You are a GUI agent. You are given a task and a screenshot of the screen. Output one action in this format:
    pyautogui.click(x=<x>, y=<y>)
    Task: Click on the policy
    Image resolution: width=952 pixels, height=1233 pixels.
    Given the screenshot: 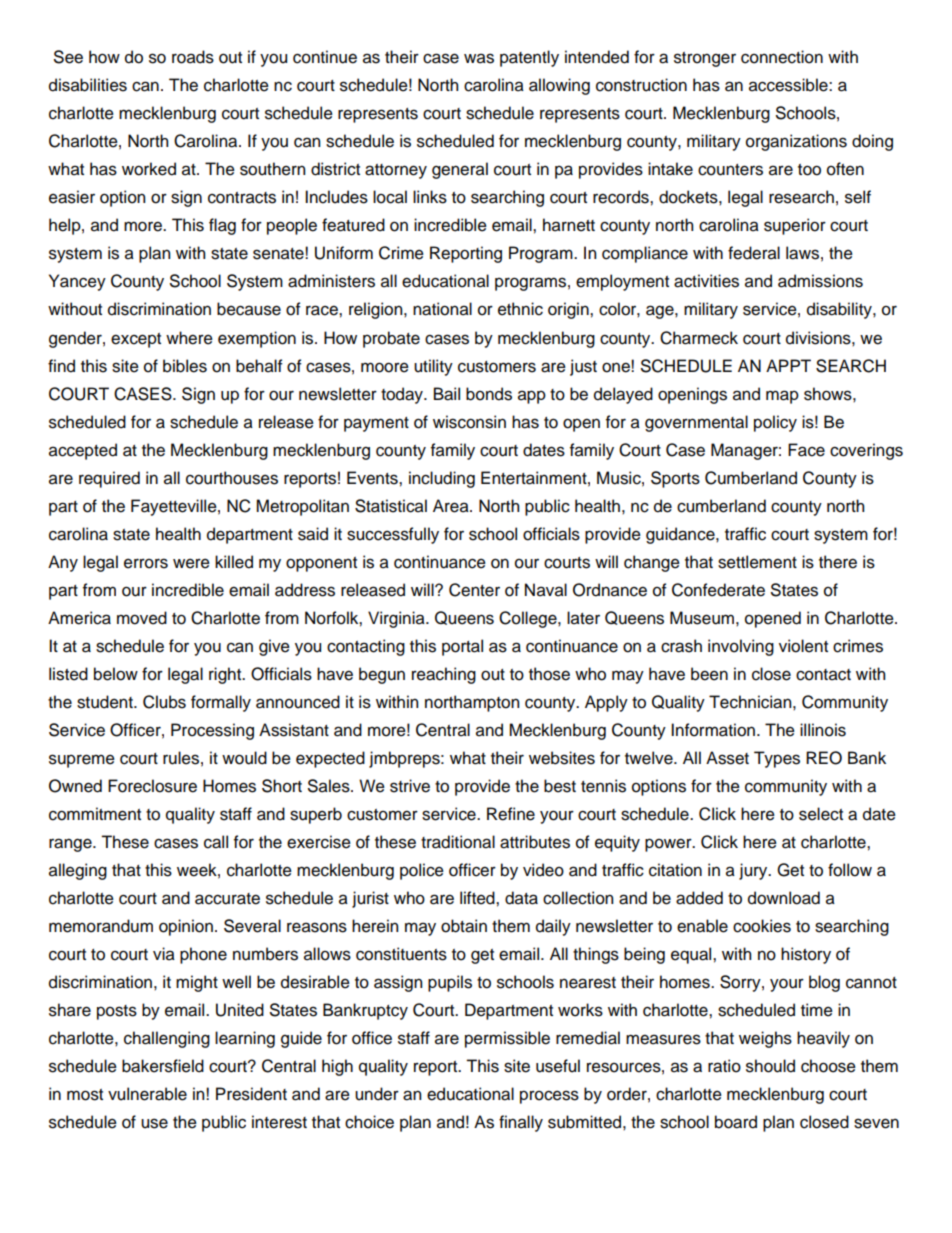 What is the action you would take?
    pyautogui.click(x=775, y=423)
